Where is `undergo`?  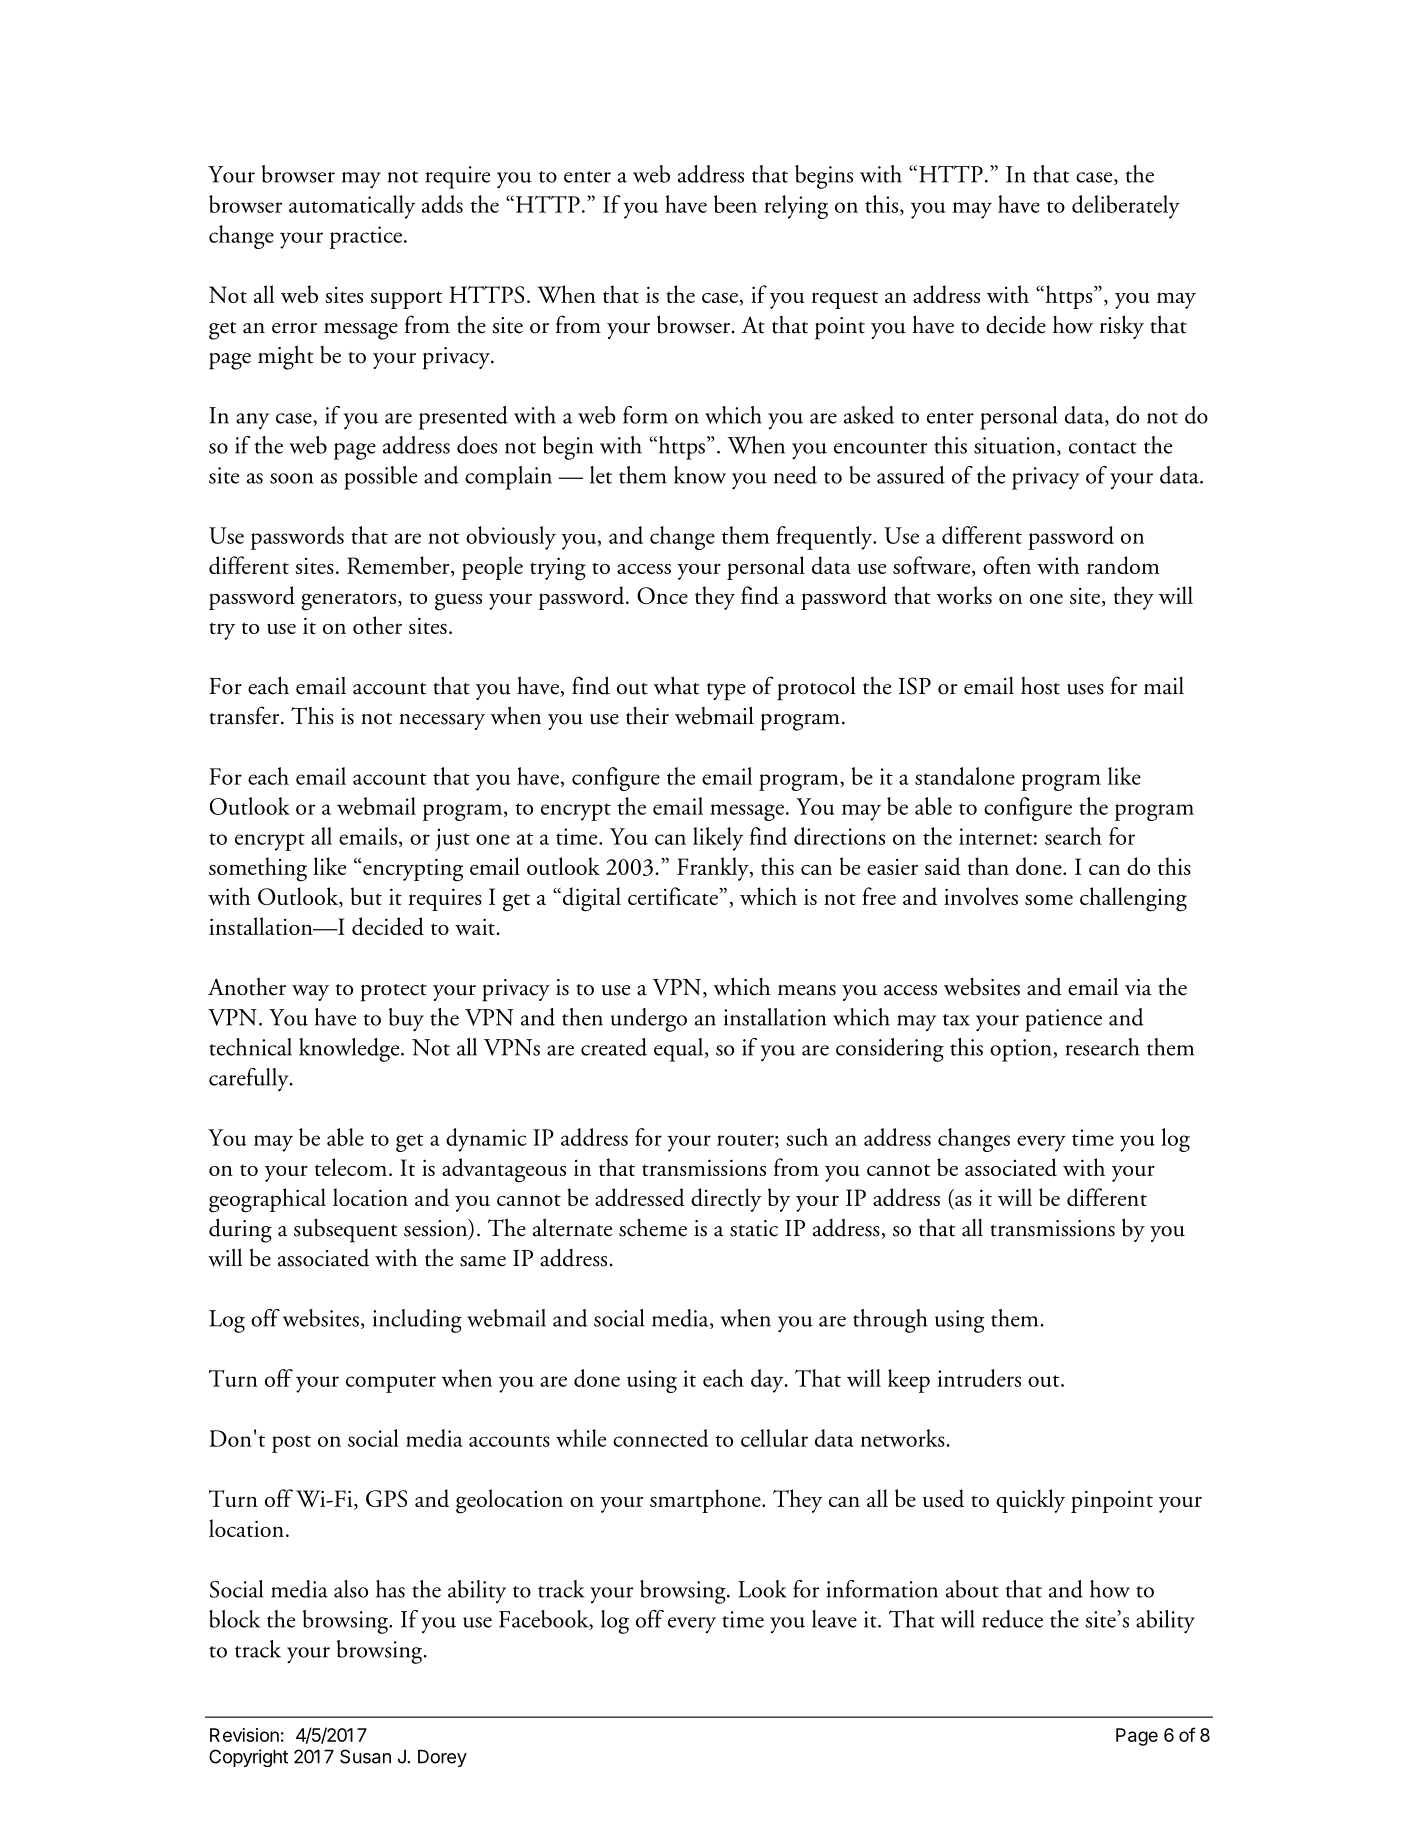 undergo is located at coordinates (649, 1020).
